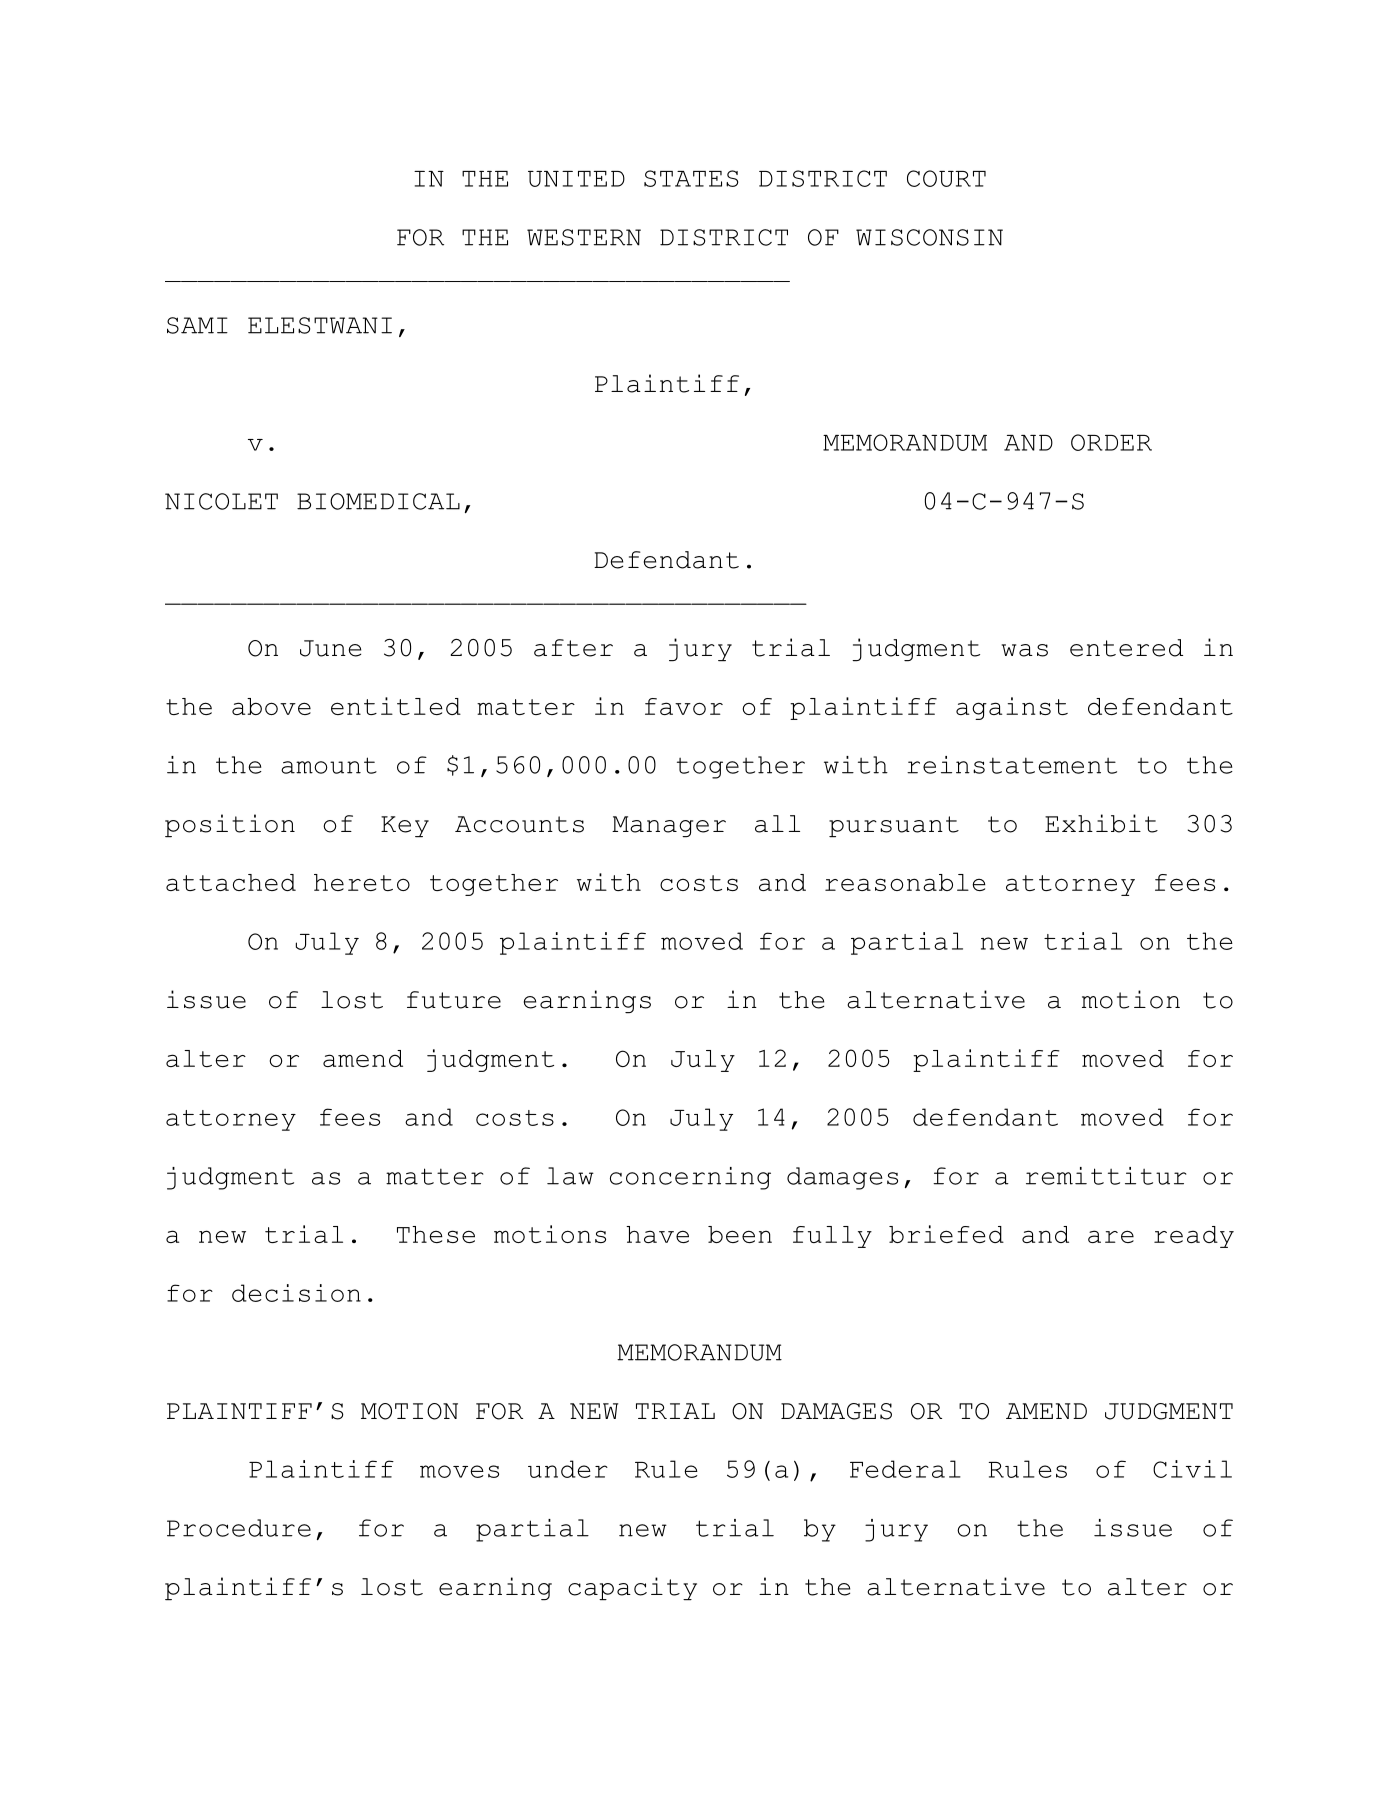  What do you see at coordinates (296, 1293) in the page?
I see `decision` at bounding box center [296, 1293].
